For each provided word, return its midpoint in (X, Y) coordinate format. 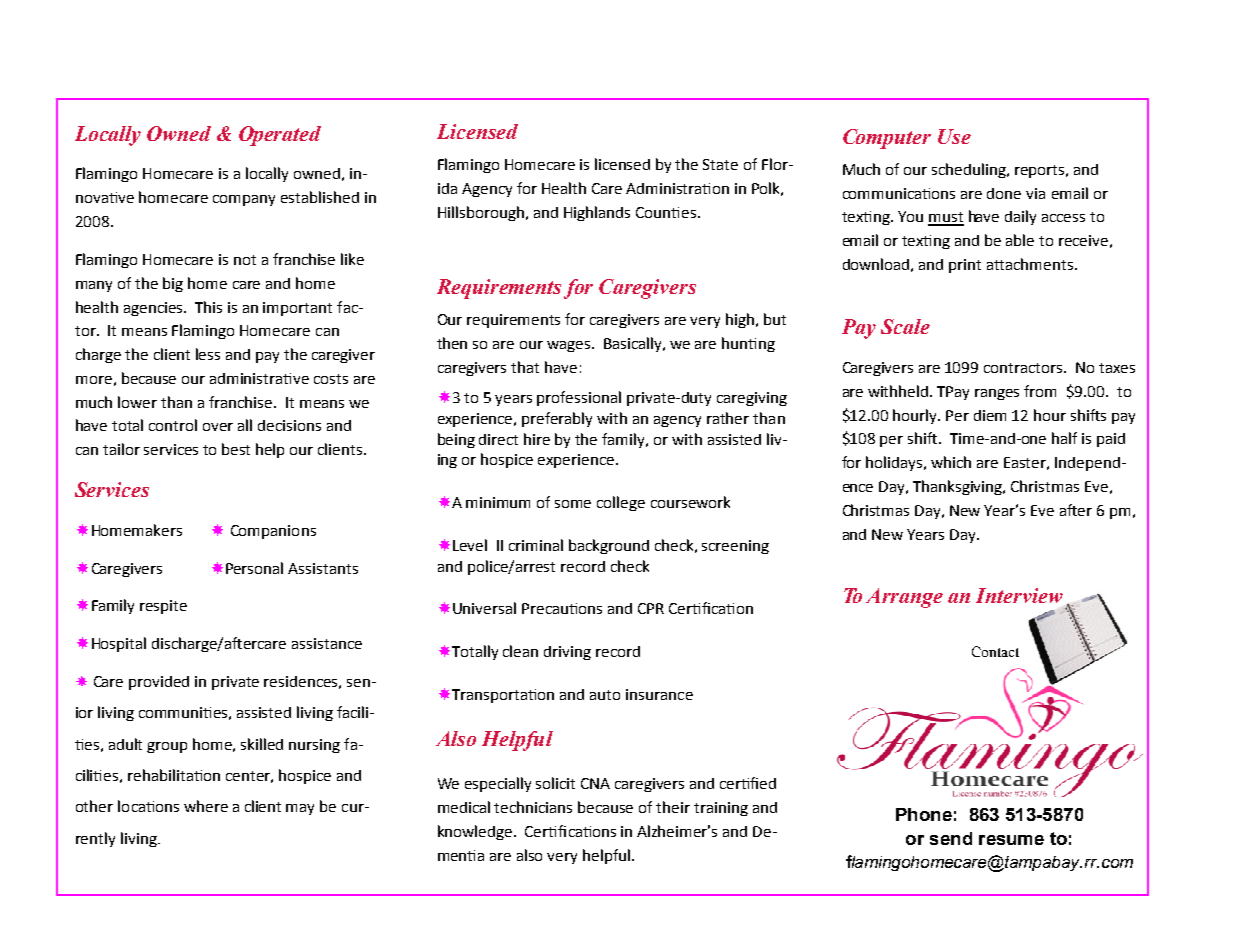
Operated (280, 136)
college (621, 503)
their (673, 807)
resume (1011, 840)
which (951, 462)
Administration (677, 188)
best (236, 449)
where (206, 806)
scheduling (970, 170)
